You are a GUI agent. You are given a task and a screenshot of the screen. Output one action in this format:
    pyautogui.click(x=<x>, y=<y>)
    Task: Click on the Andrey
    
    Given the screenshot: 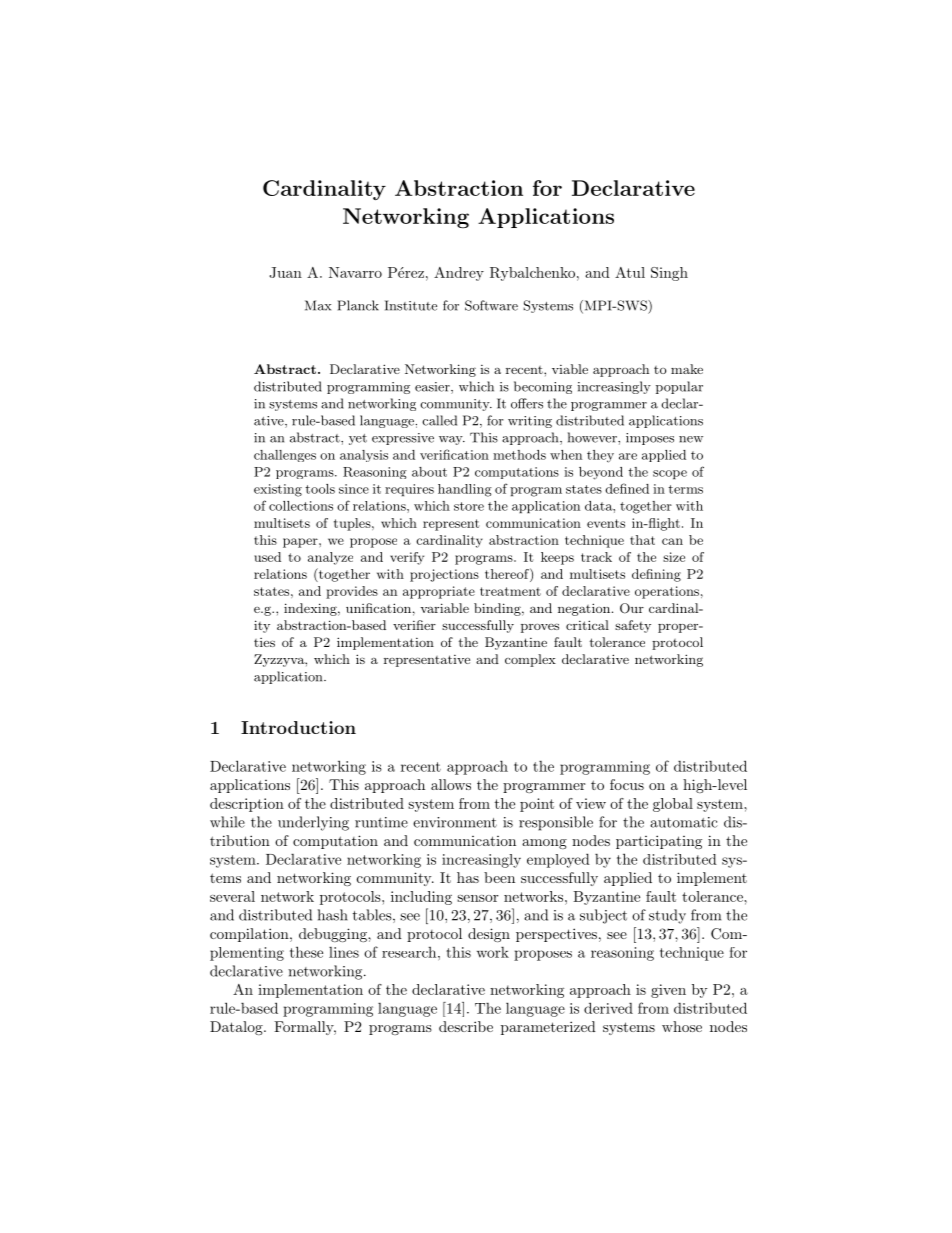 What is the action you would take?
    pyautogui.click(x=459, y=274)
